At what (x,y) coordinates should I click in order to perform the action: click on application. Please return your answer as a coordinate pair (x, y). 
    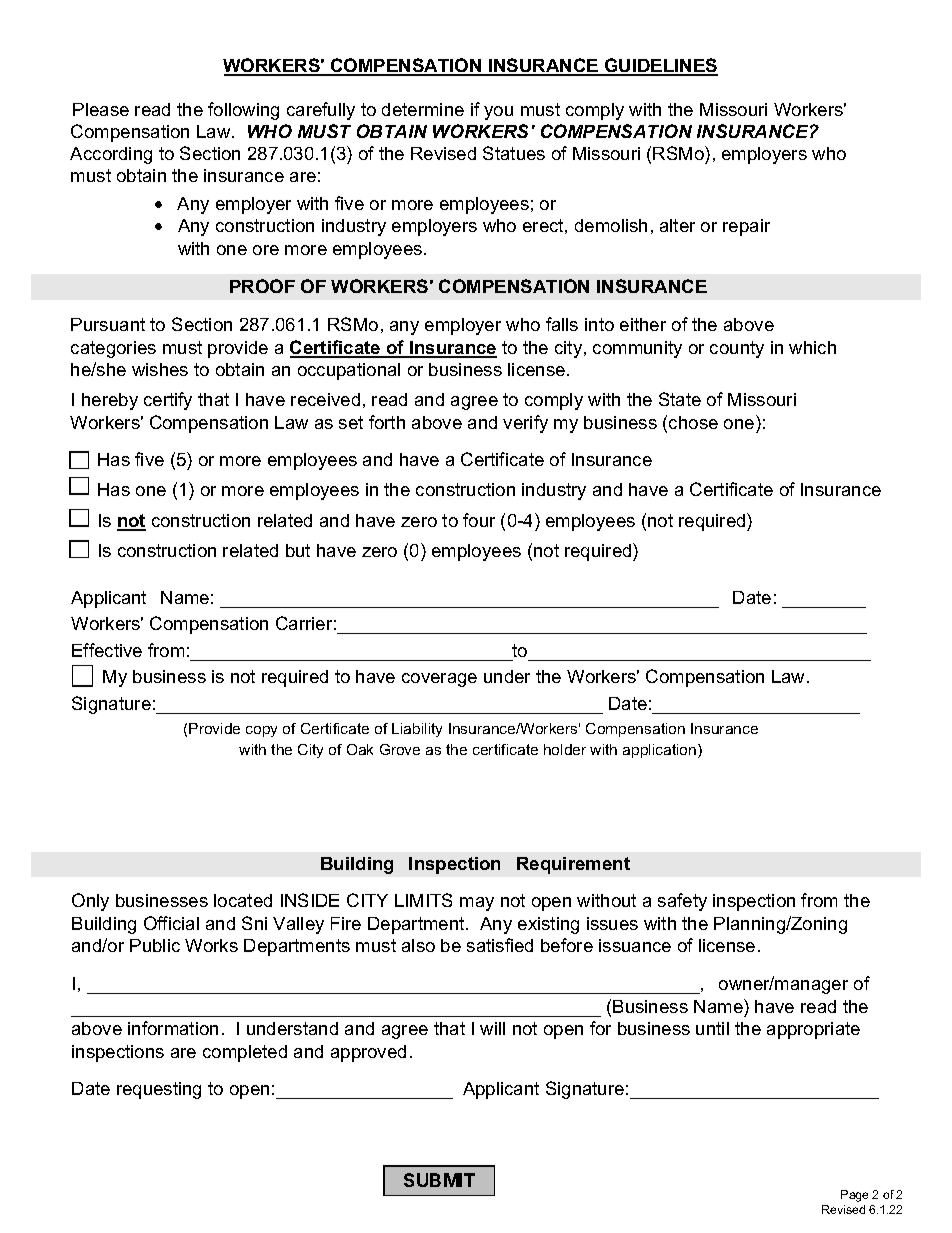
    Looking at the image, I should click on (661, 751).
